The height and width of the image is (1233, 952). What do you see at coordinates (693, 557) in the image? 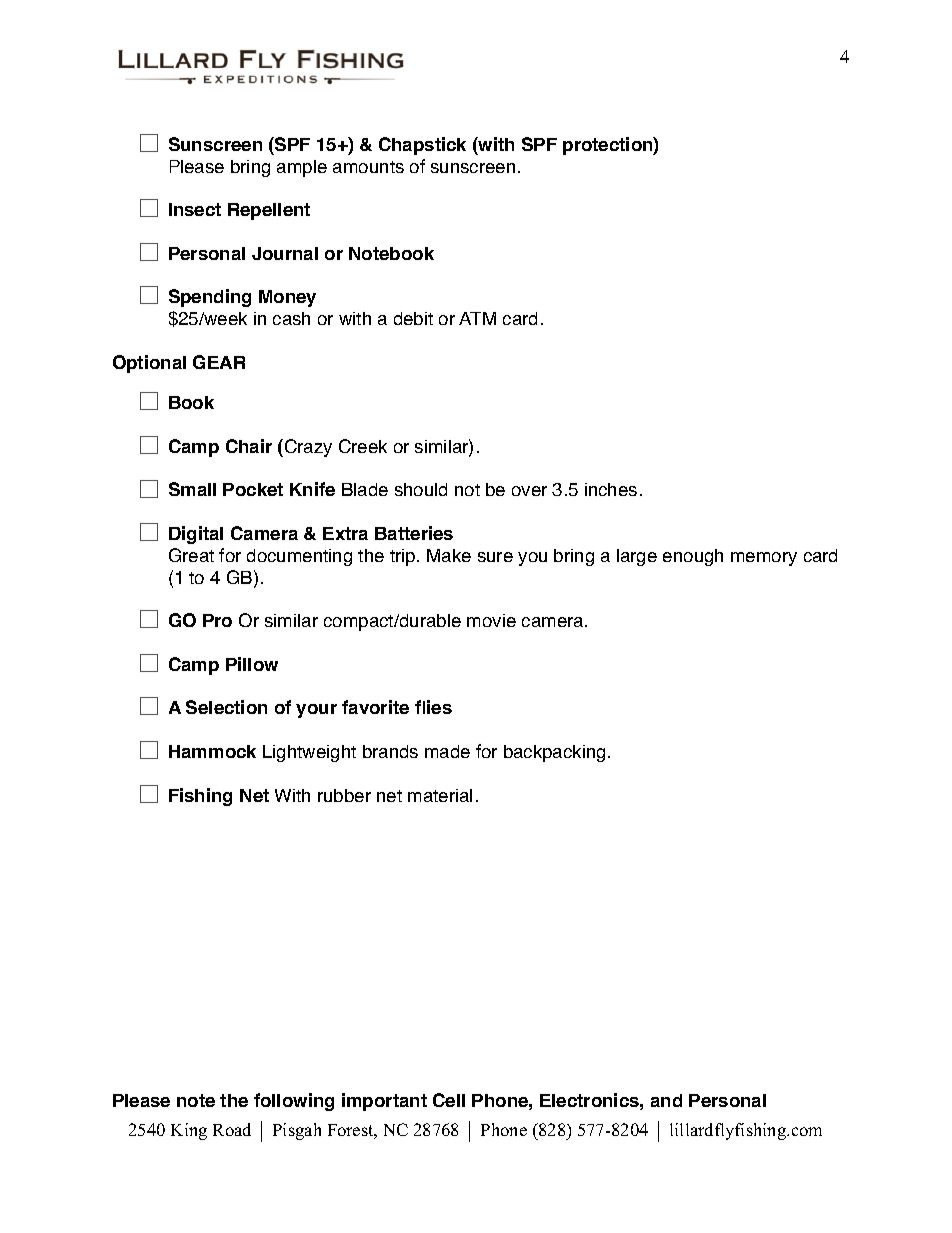
I see `enough` at bounding box center [693, 557].
